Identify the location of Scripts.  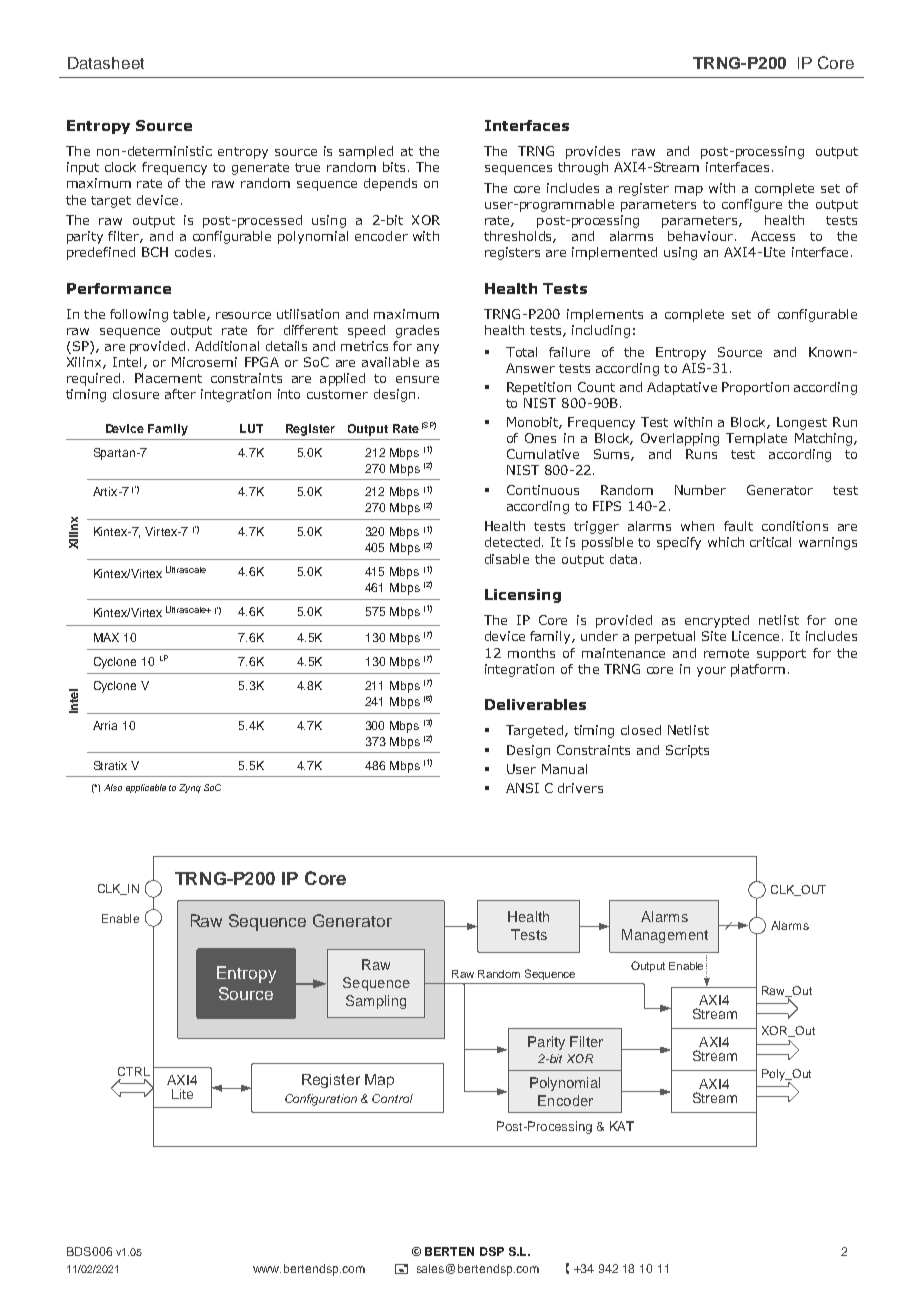
(687, 751).
